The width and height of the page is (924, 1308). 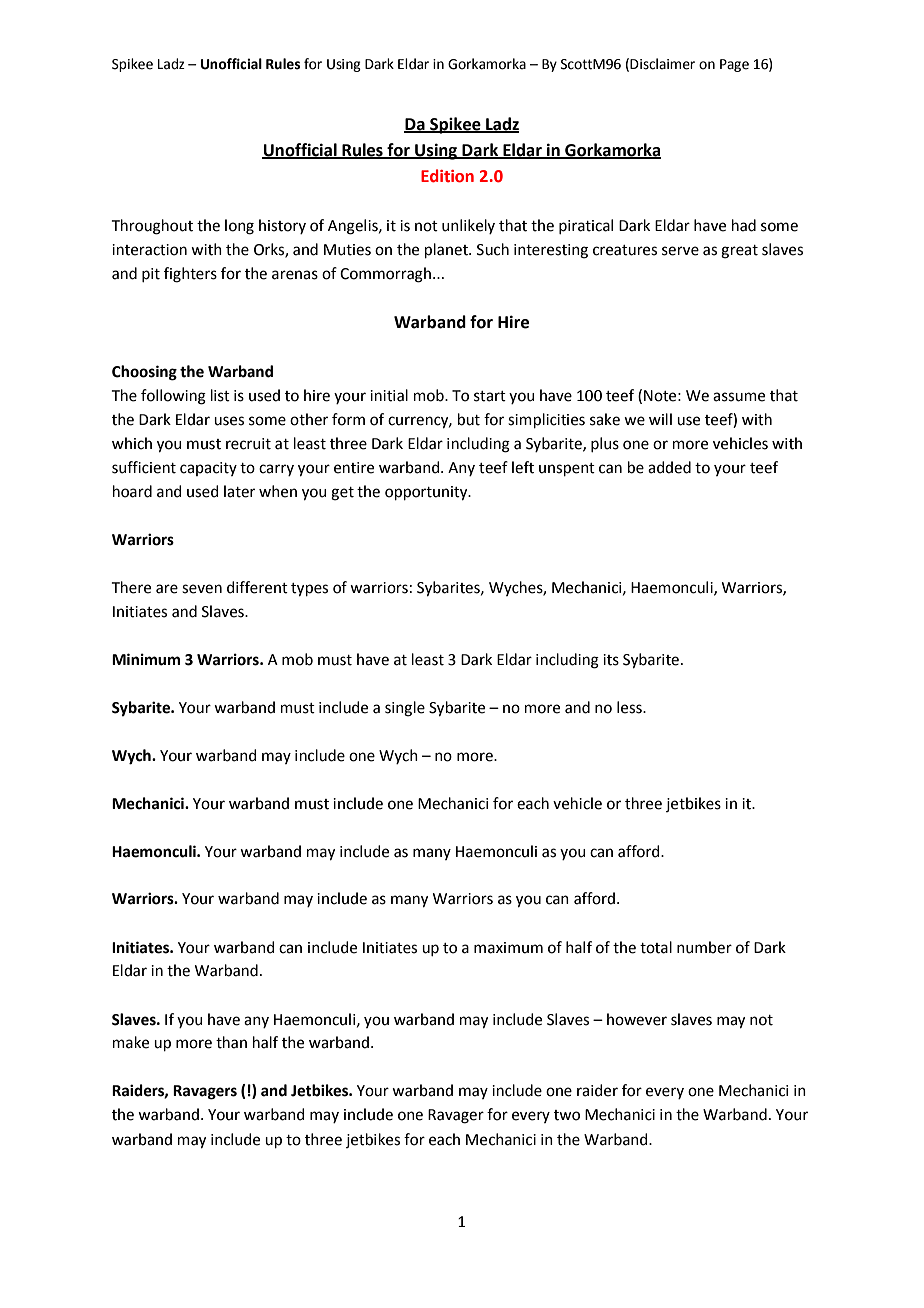 What do you see at coordinates (611, 660) in the page?
I see `its` at bounding box center [611, 660].
